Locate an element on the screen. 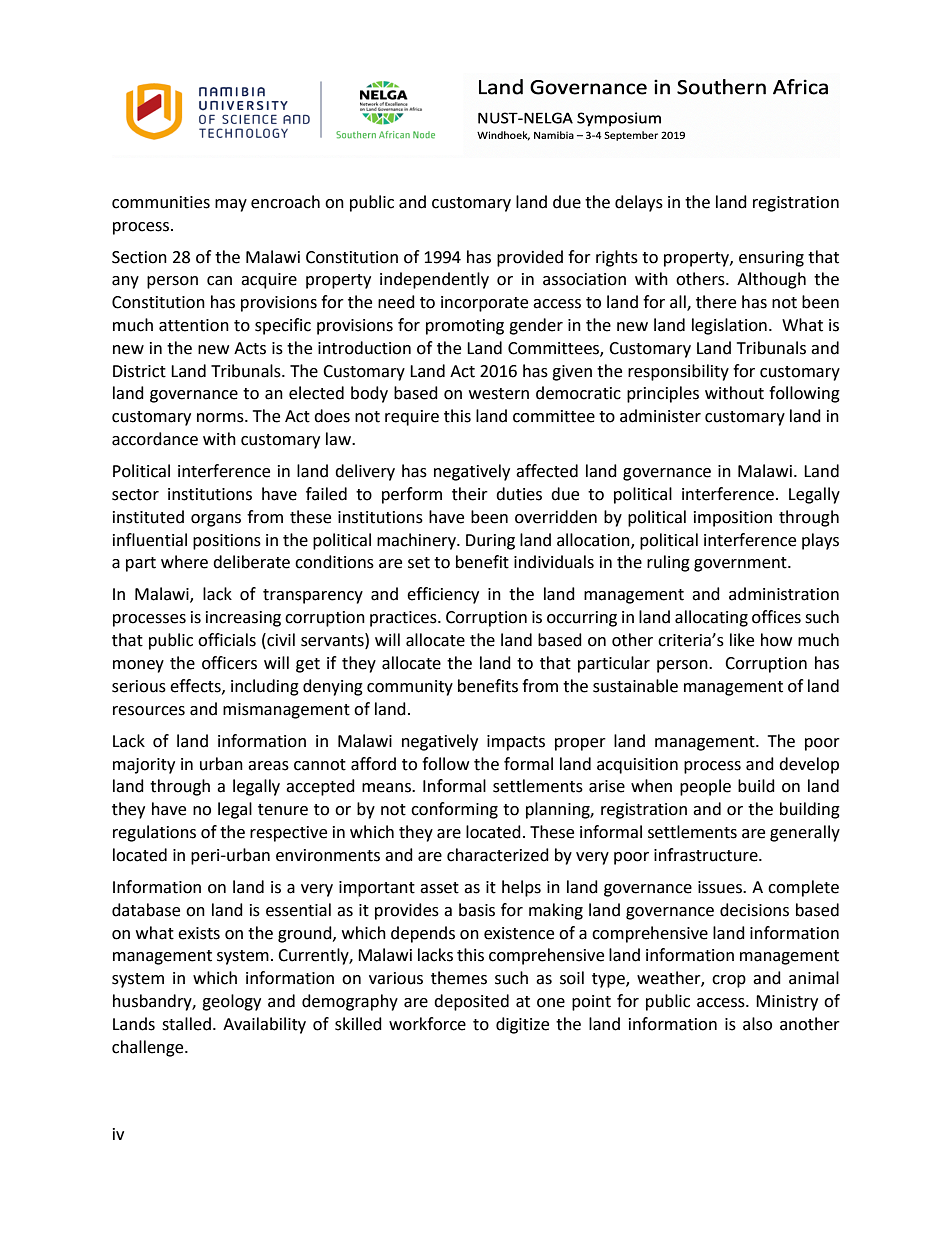  imposition is located at coordinates (733, 519).
